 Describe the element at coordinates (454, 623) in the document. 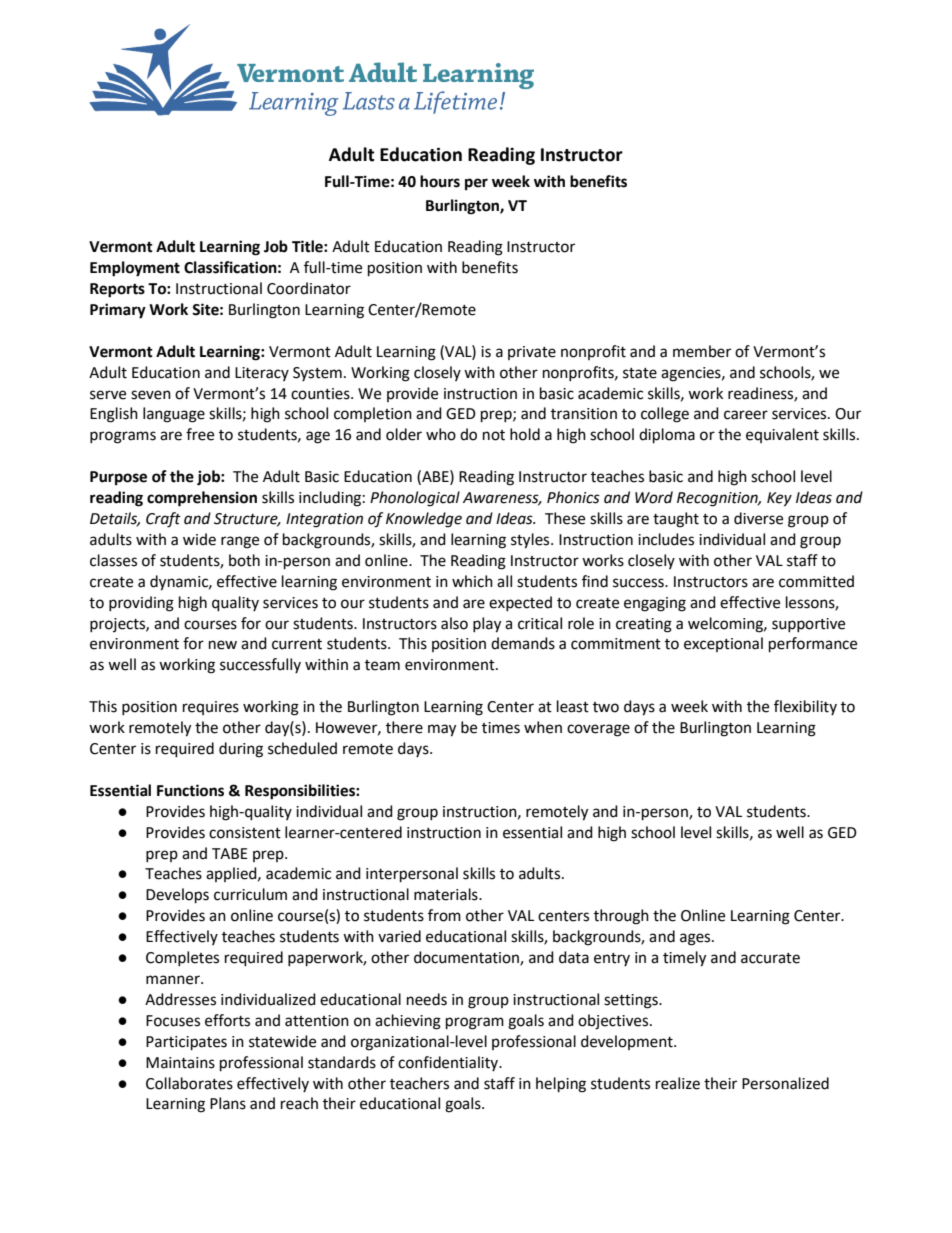

I see `also` at that location.
